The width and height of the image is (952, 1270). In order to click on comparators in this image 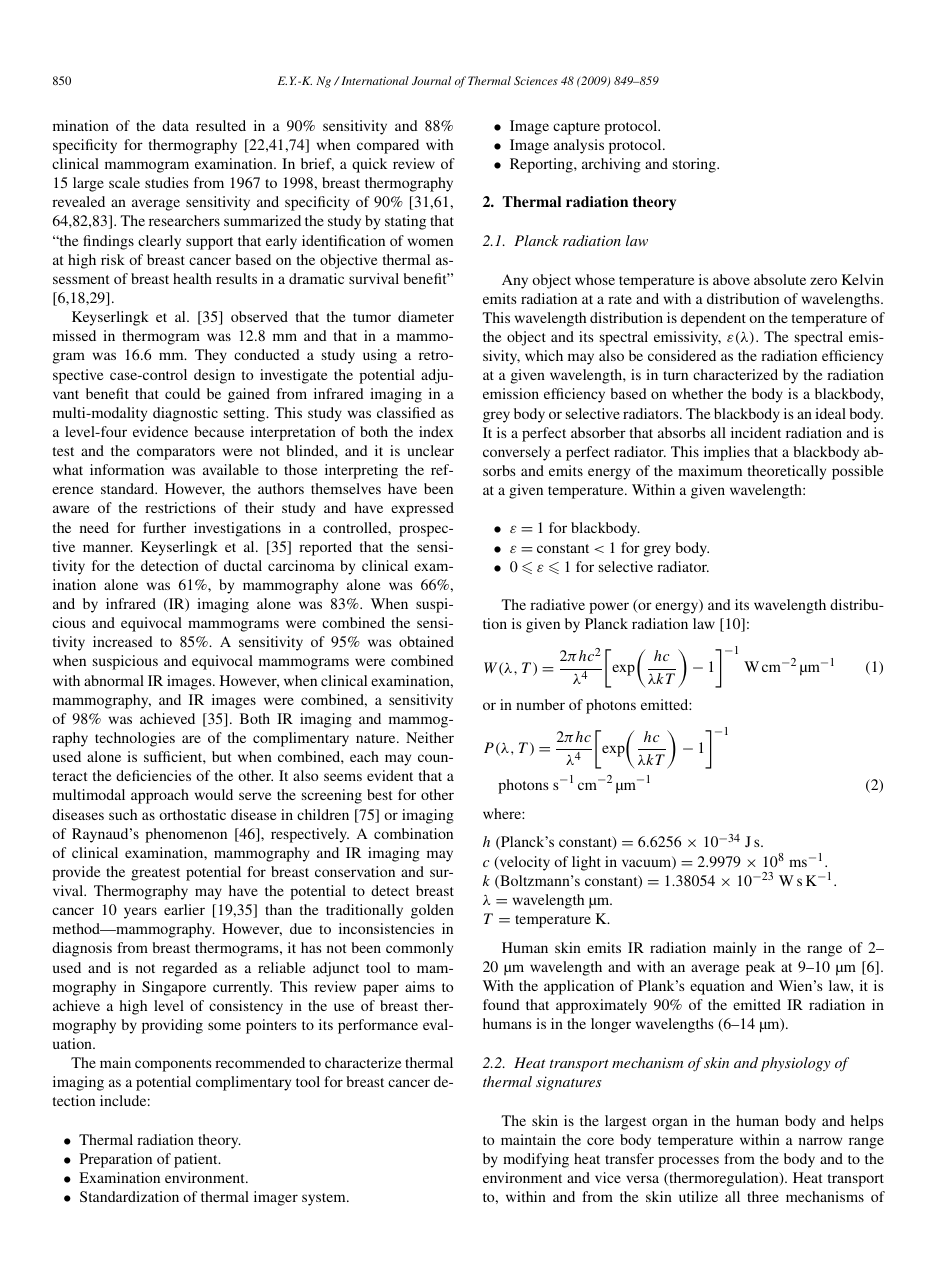, I will do `click(176, 453)`.
